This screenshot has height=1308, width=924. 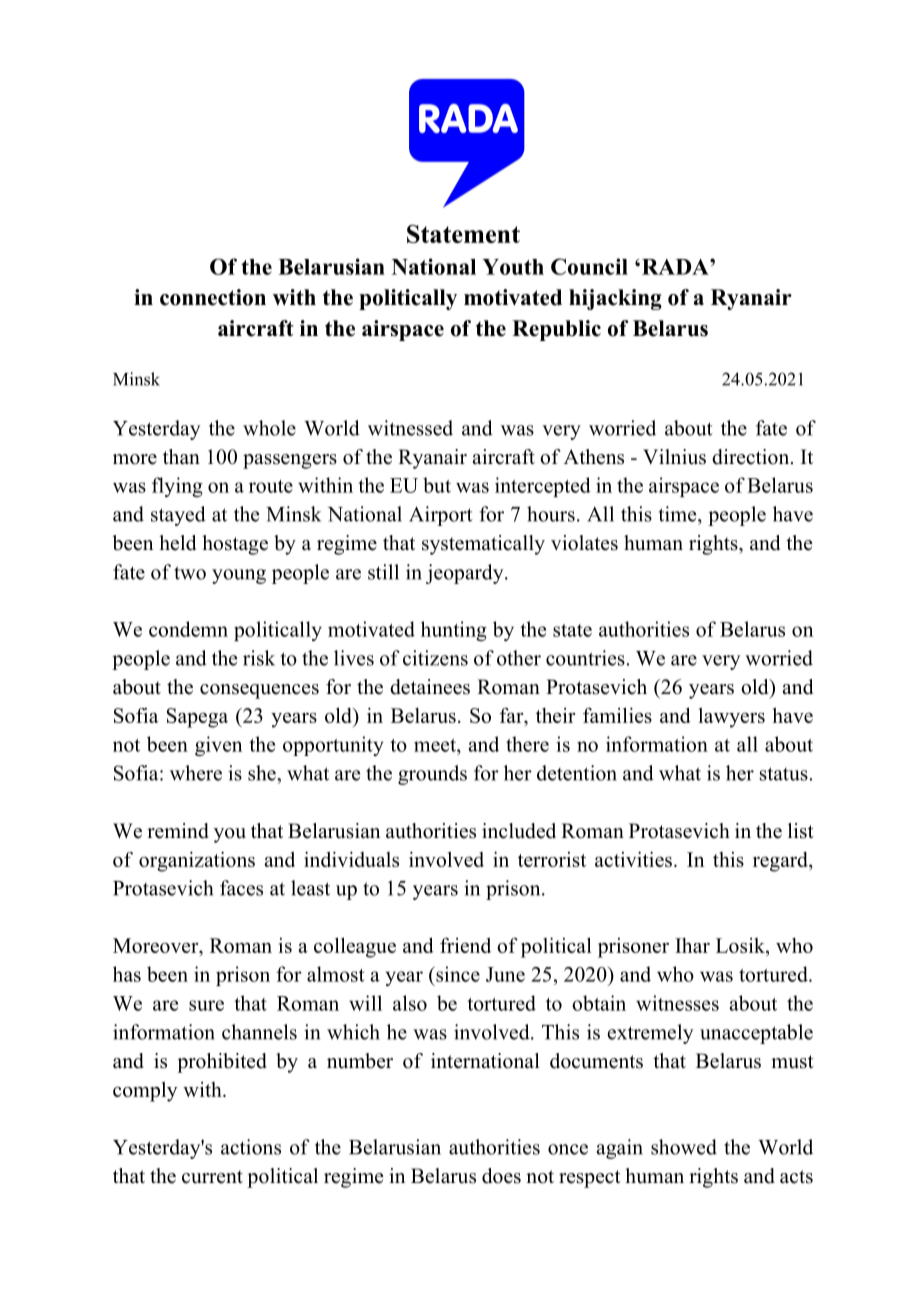 I want to click on jeopardy, so click(x=466, y=574).
